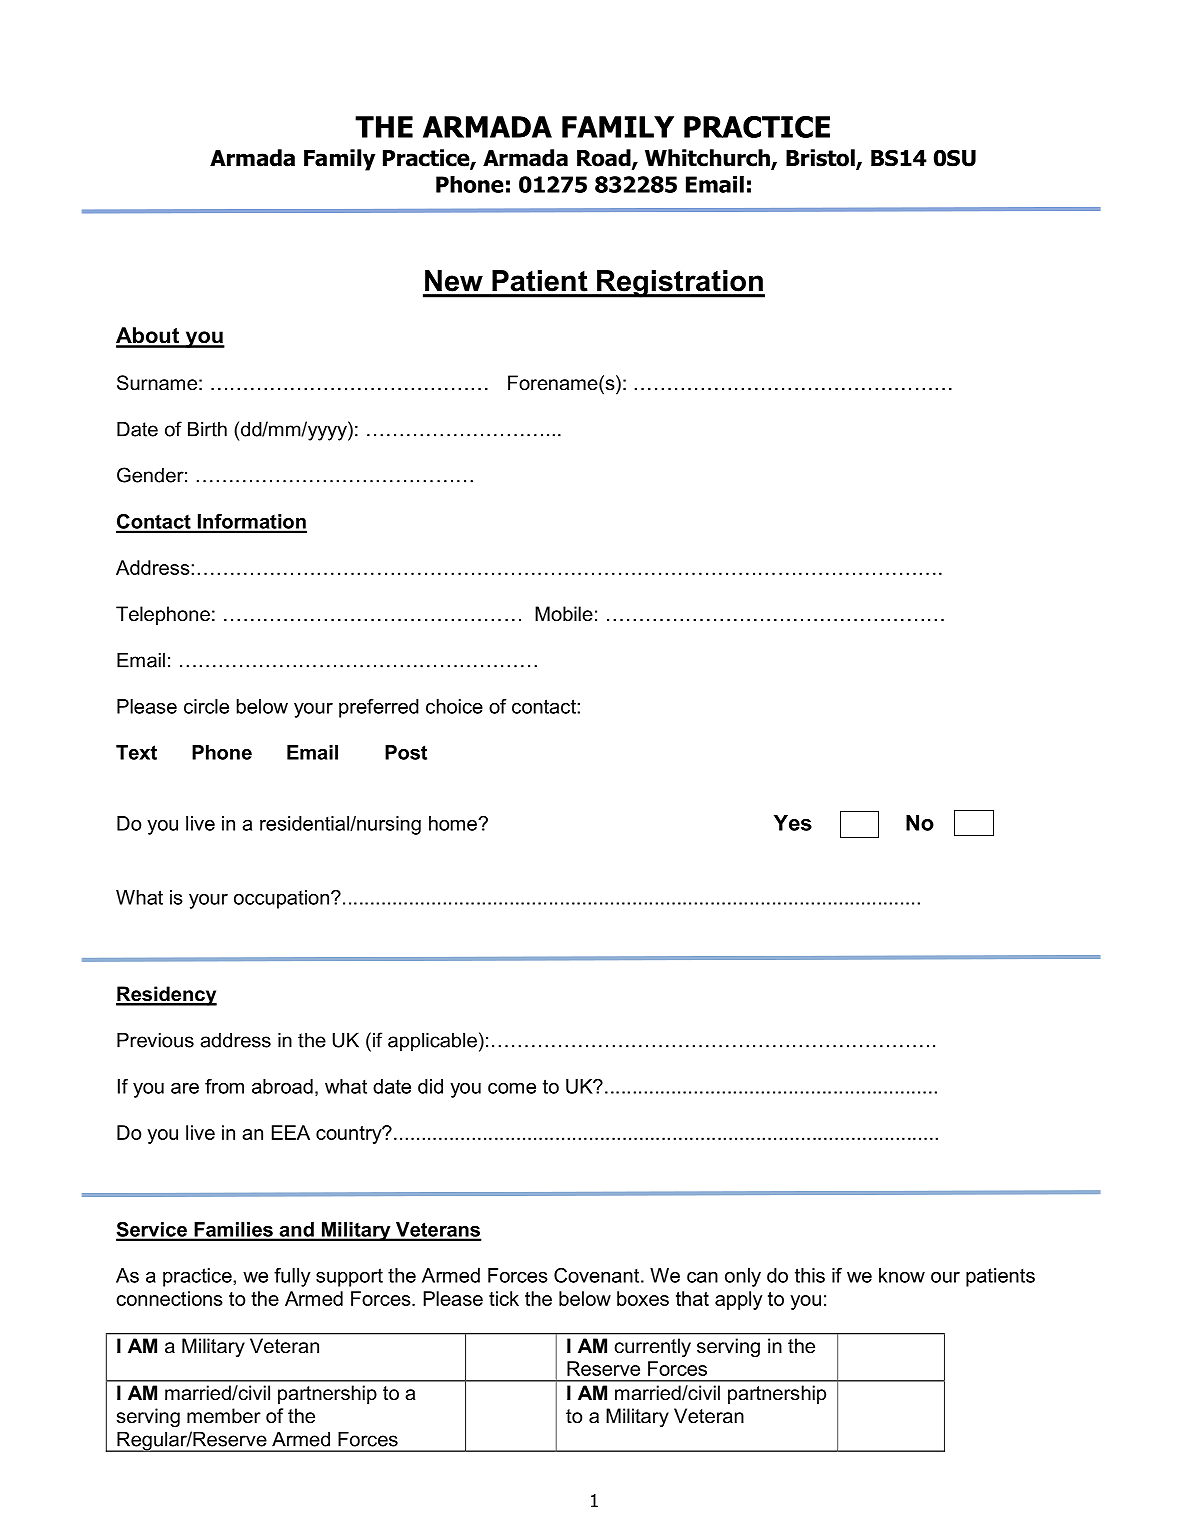 The width and height of the screenshot is (1189, 1539). What do you see at coordinates (564, 614) in the screenshot?
I see `Mobile` at bounding box center [564, 614].
